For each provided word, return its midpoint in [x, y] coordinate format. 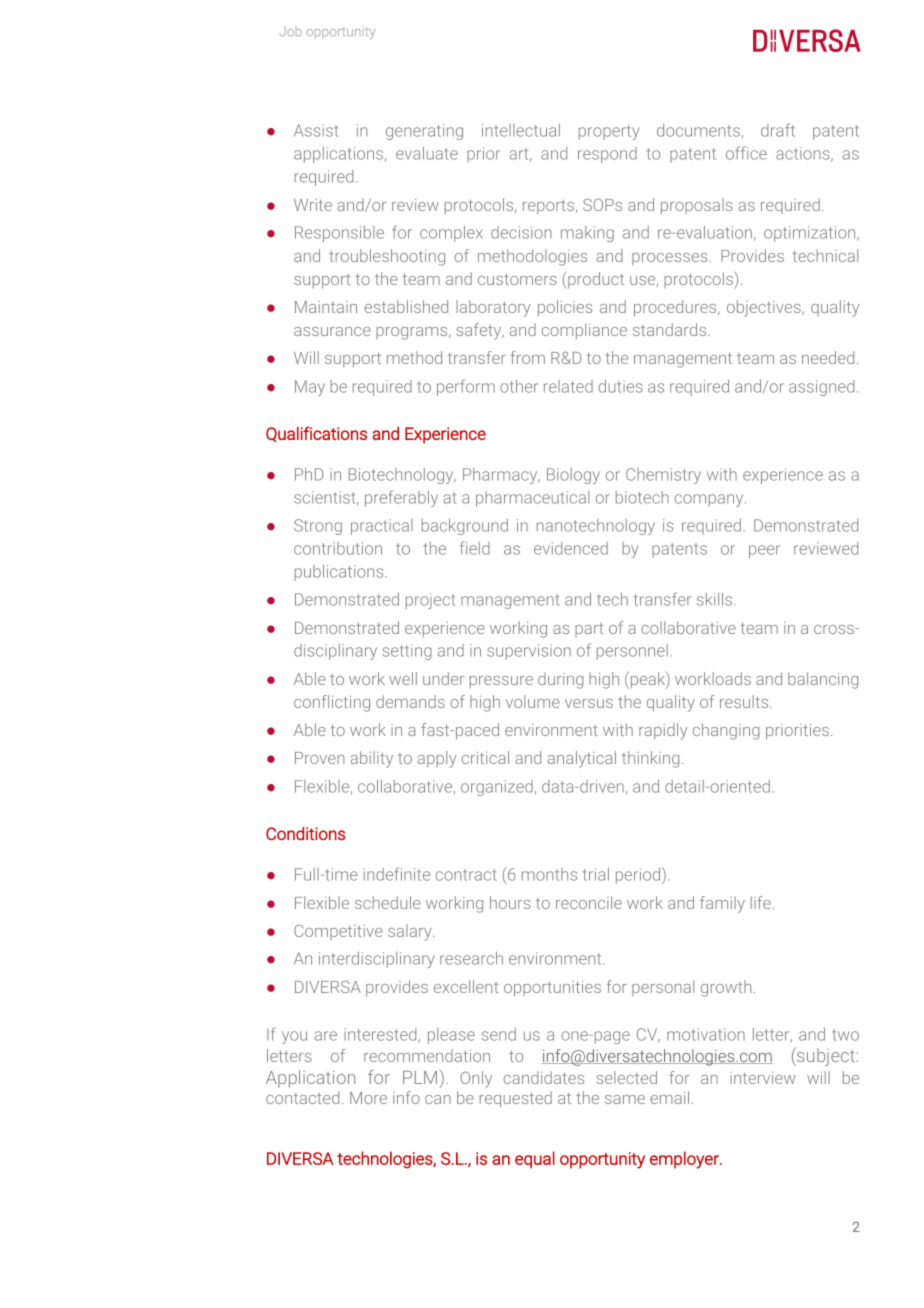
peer [764, 551]
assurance [332, 331]
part [589, 630]
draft [778, 130]
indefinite [397, 874]
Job [291, 31]
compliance [584, 331]
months [549, 874]
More [368, 1098]
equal [535, 1160]
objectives [765, 308]
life [762, 902]
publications [340, 573]
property [609, 132]
